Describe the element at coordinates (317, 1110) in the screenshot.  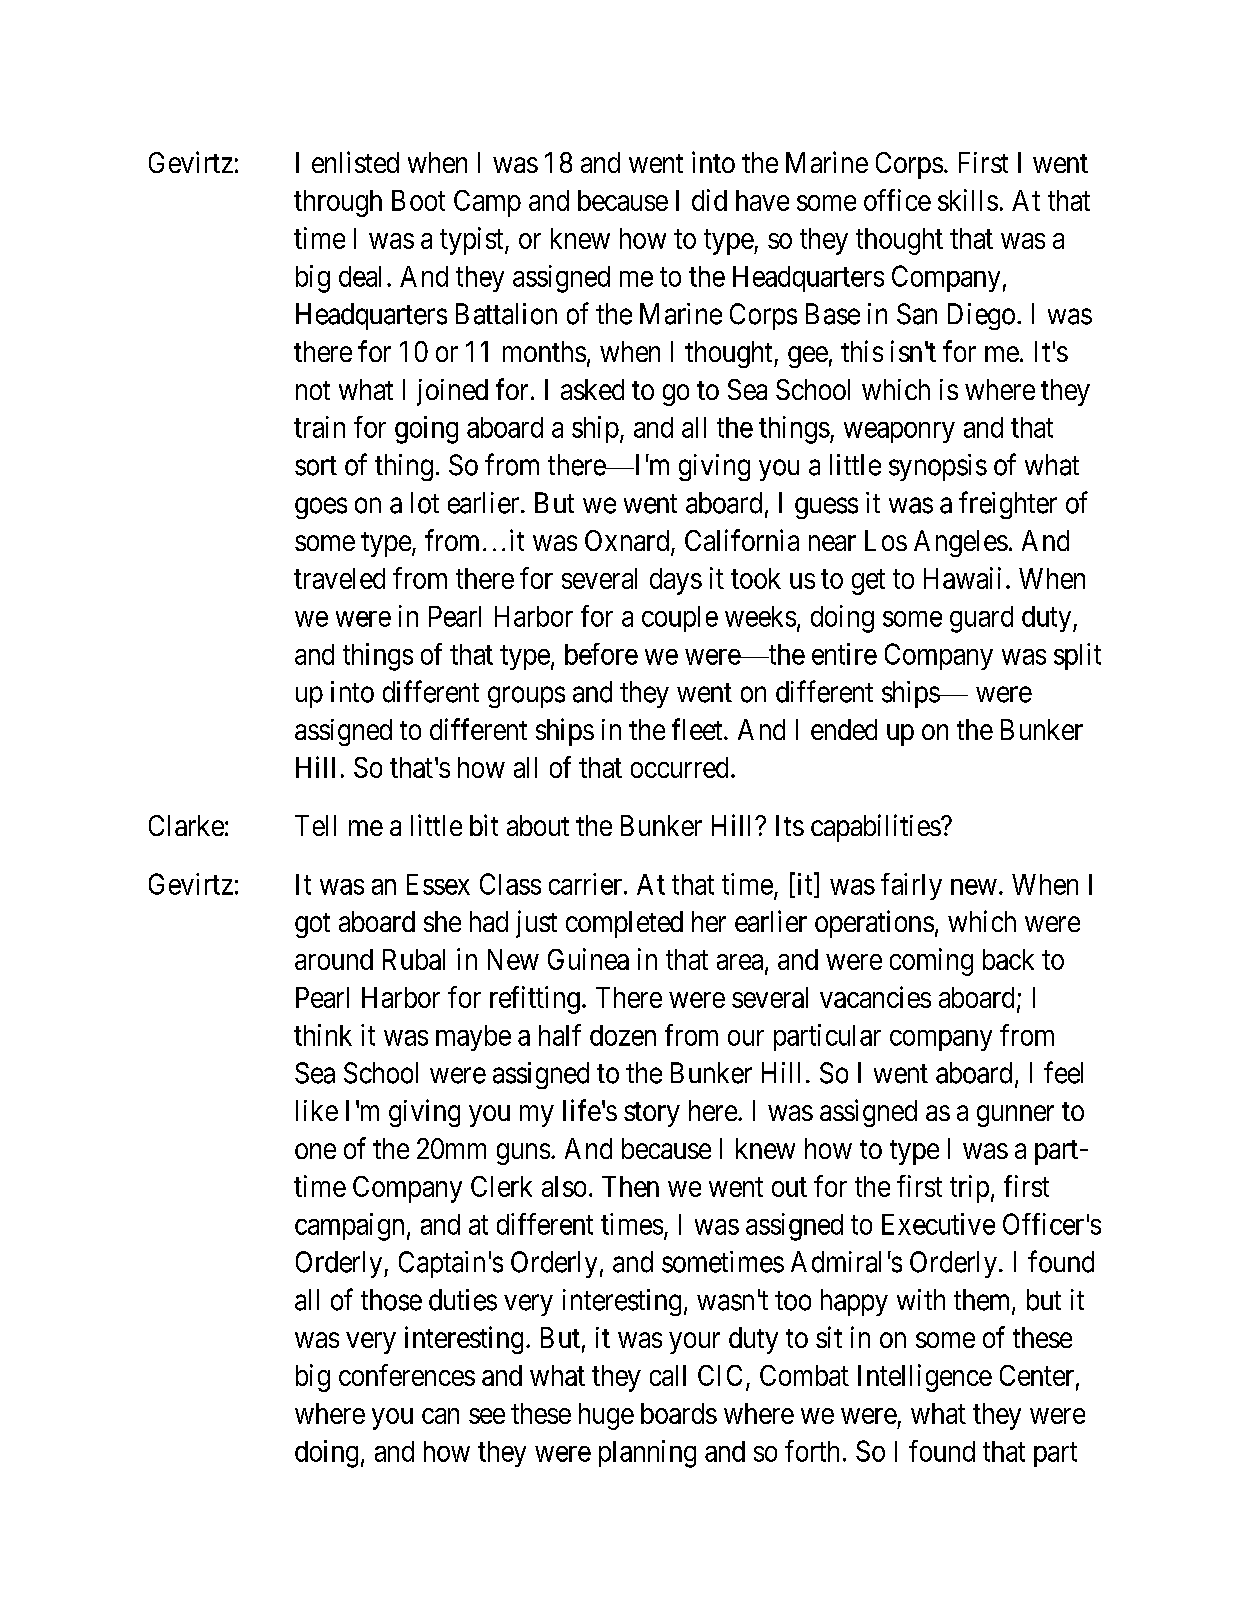
I see `like` at that location.
